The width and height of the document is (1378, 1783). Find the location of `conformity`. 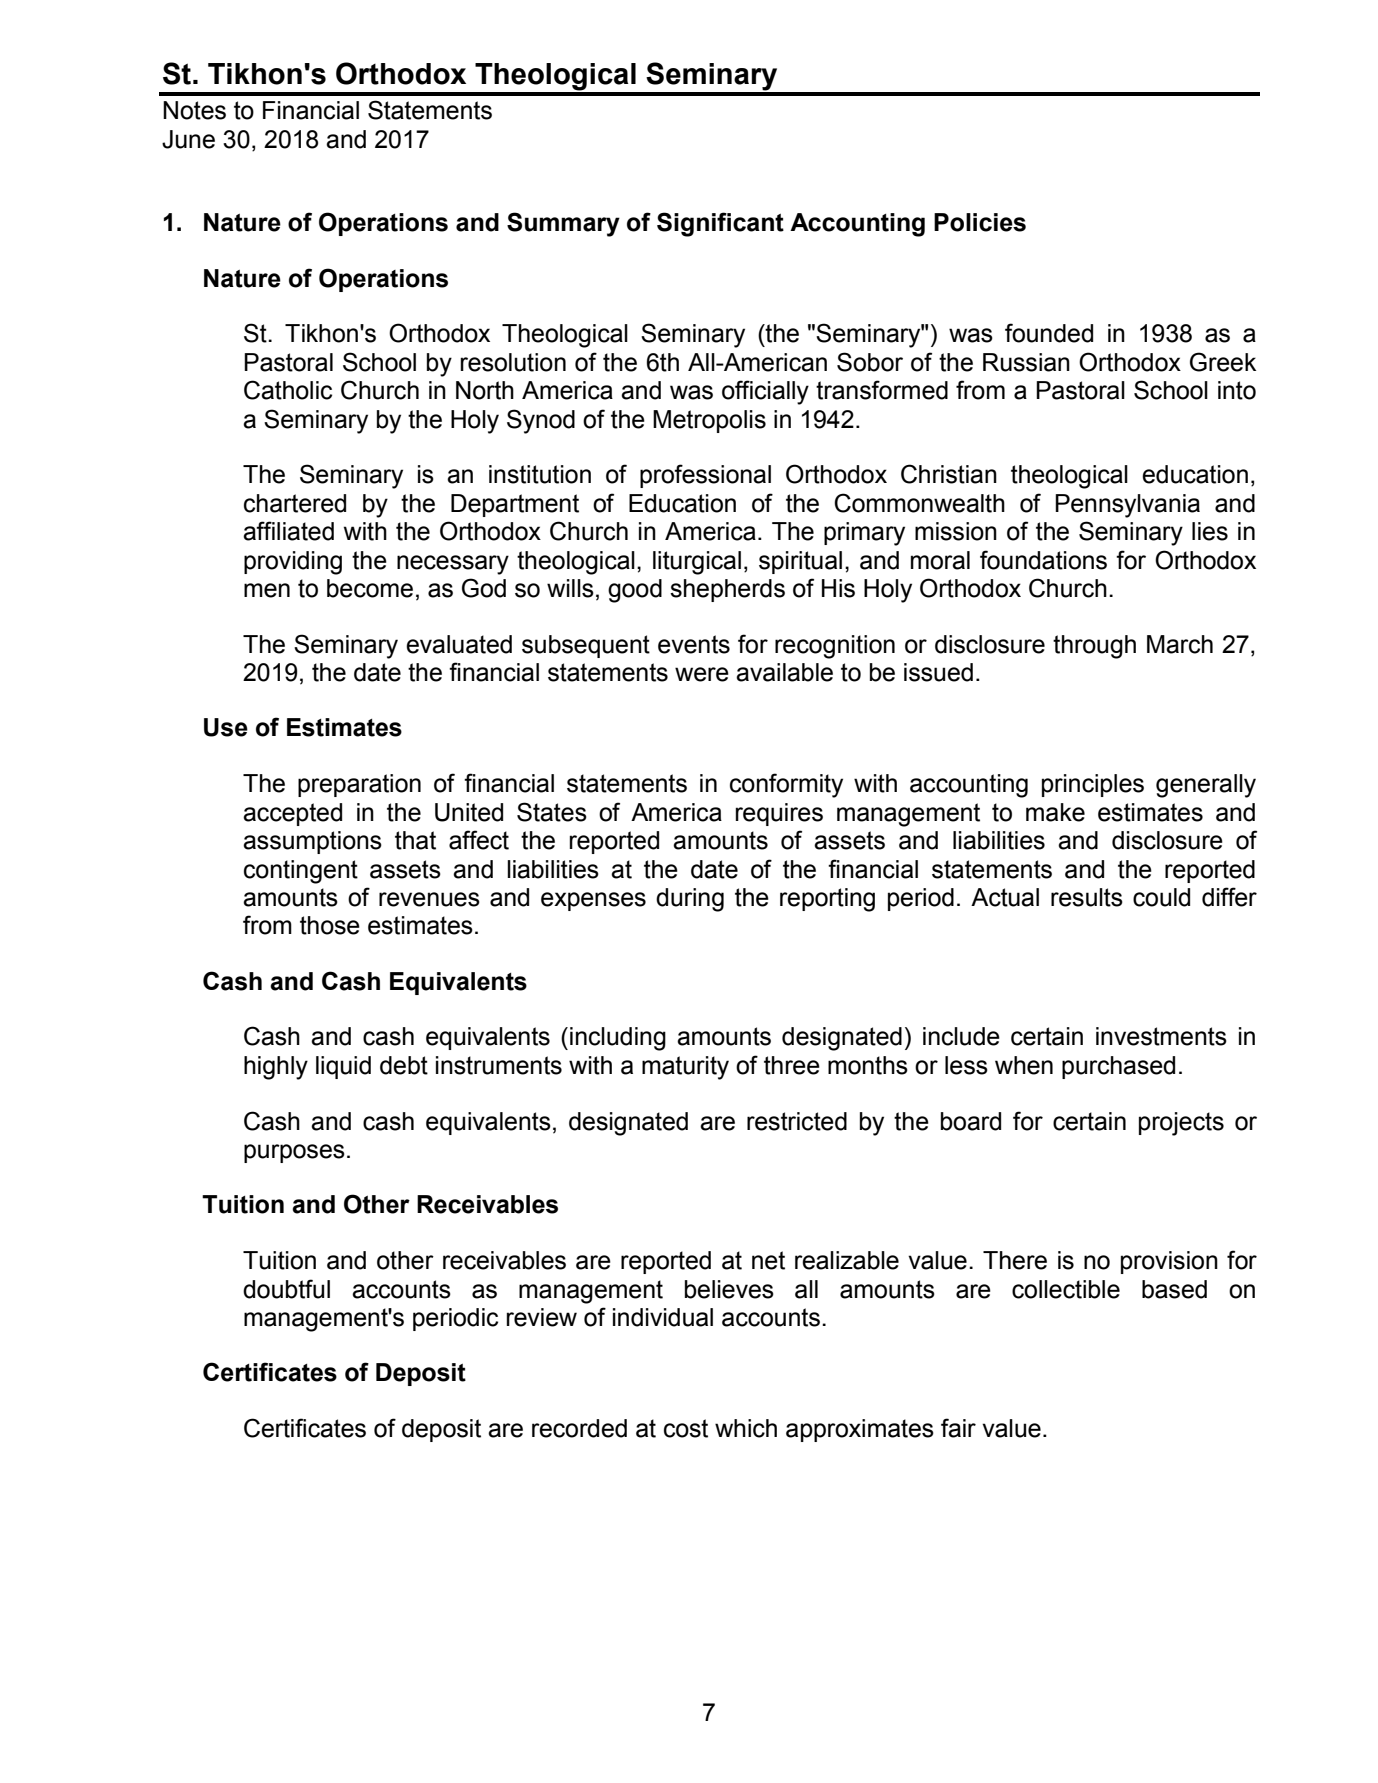

conformity is located at coordinates (786, 785).
